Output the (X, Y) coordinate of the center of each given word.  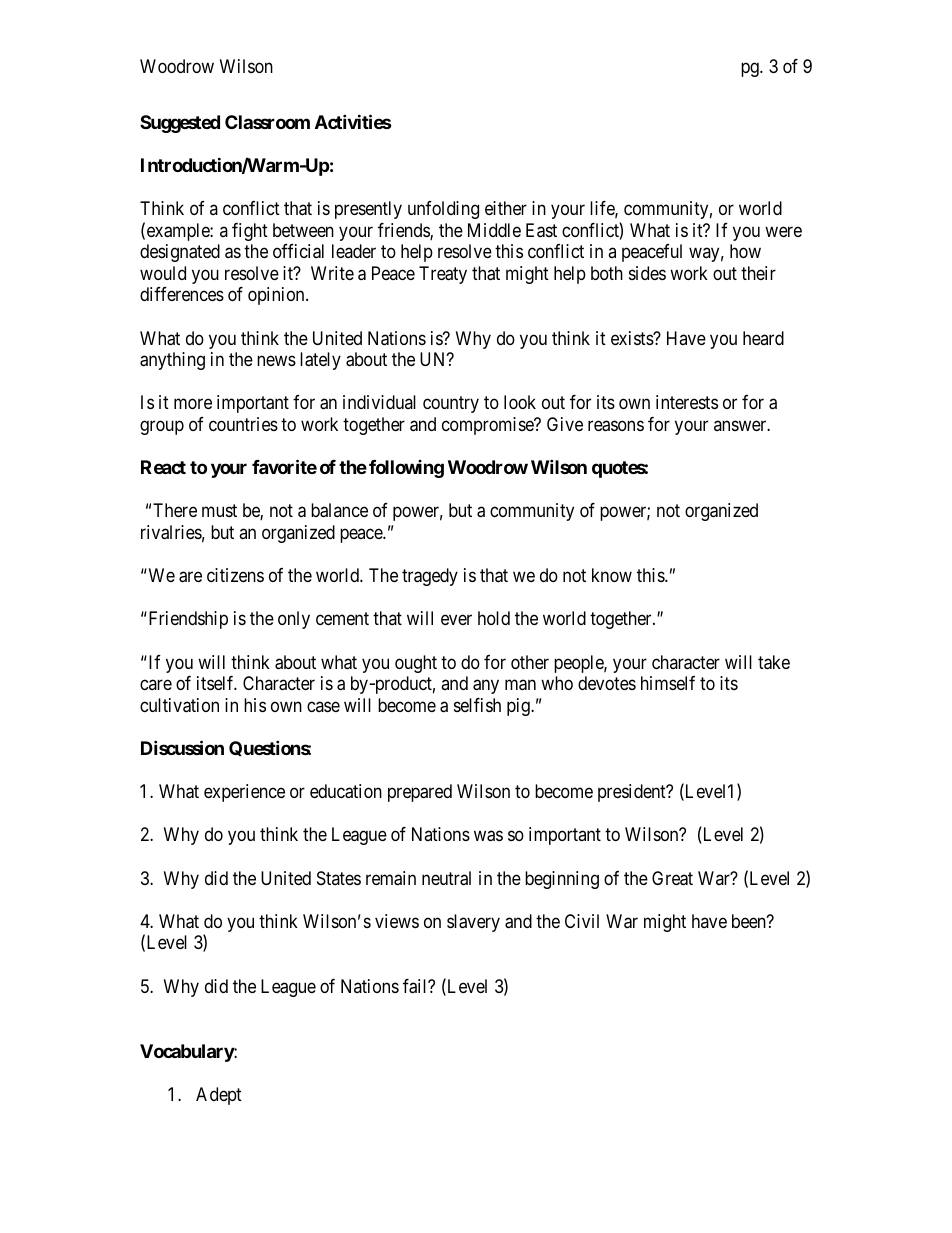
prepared (420, 793)
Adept (219, 1096)
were (783, 231)
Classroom (267, 122)
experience (244, 793)
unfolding (443, 210)
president (633, 793)
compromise (489, 426)
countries (243, 424)
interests (687, 402)
